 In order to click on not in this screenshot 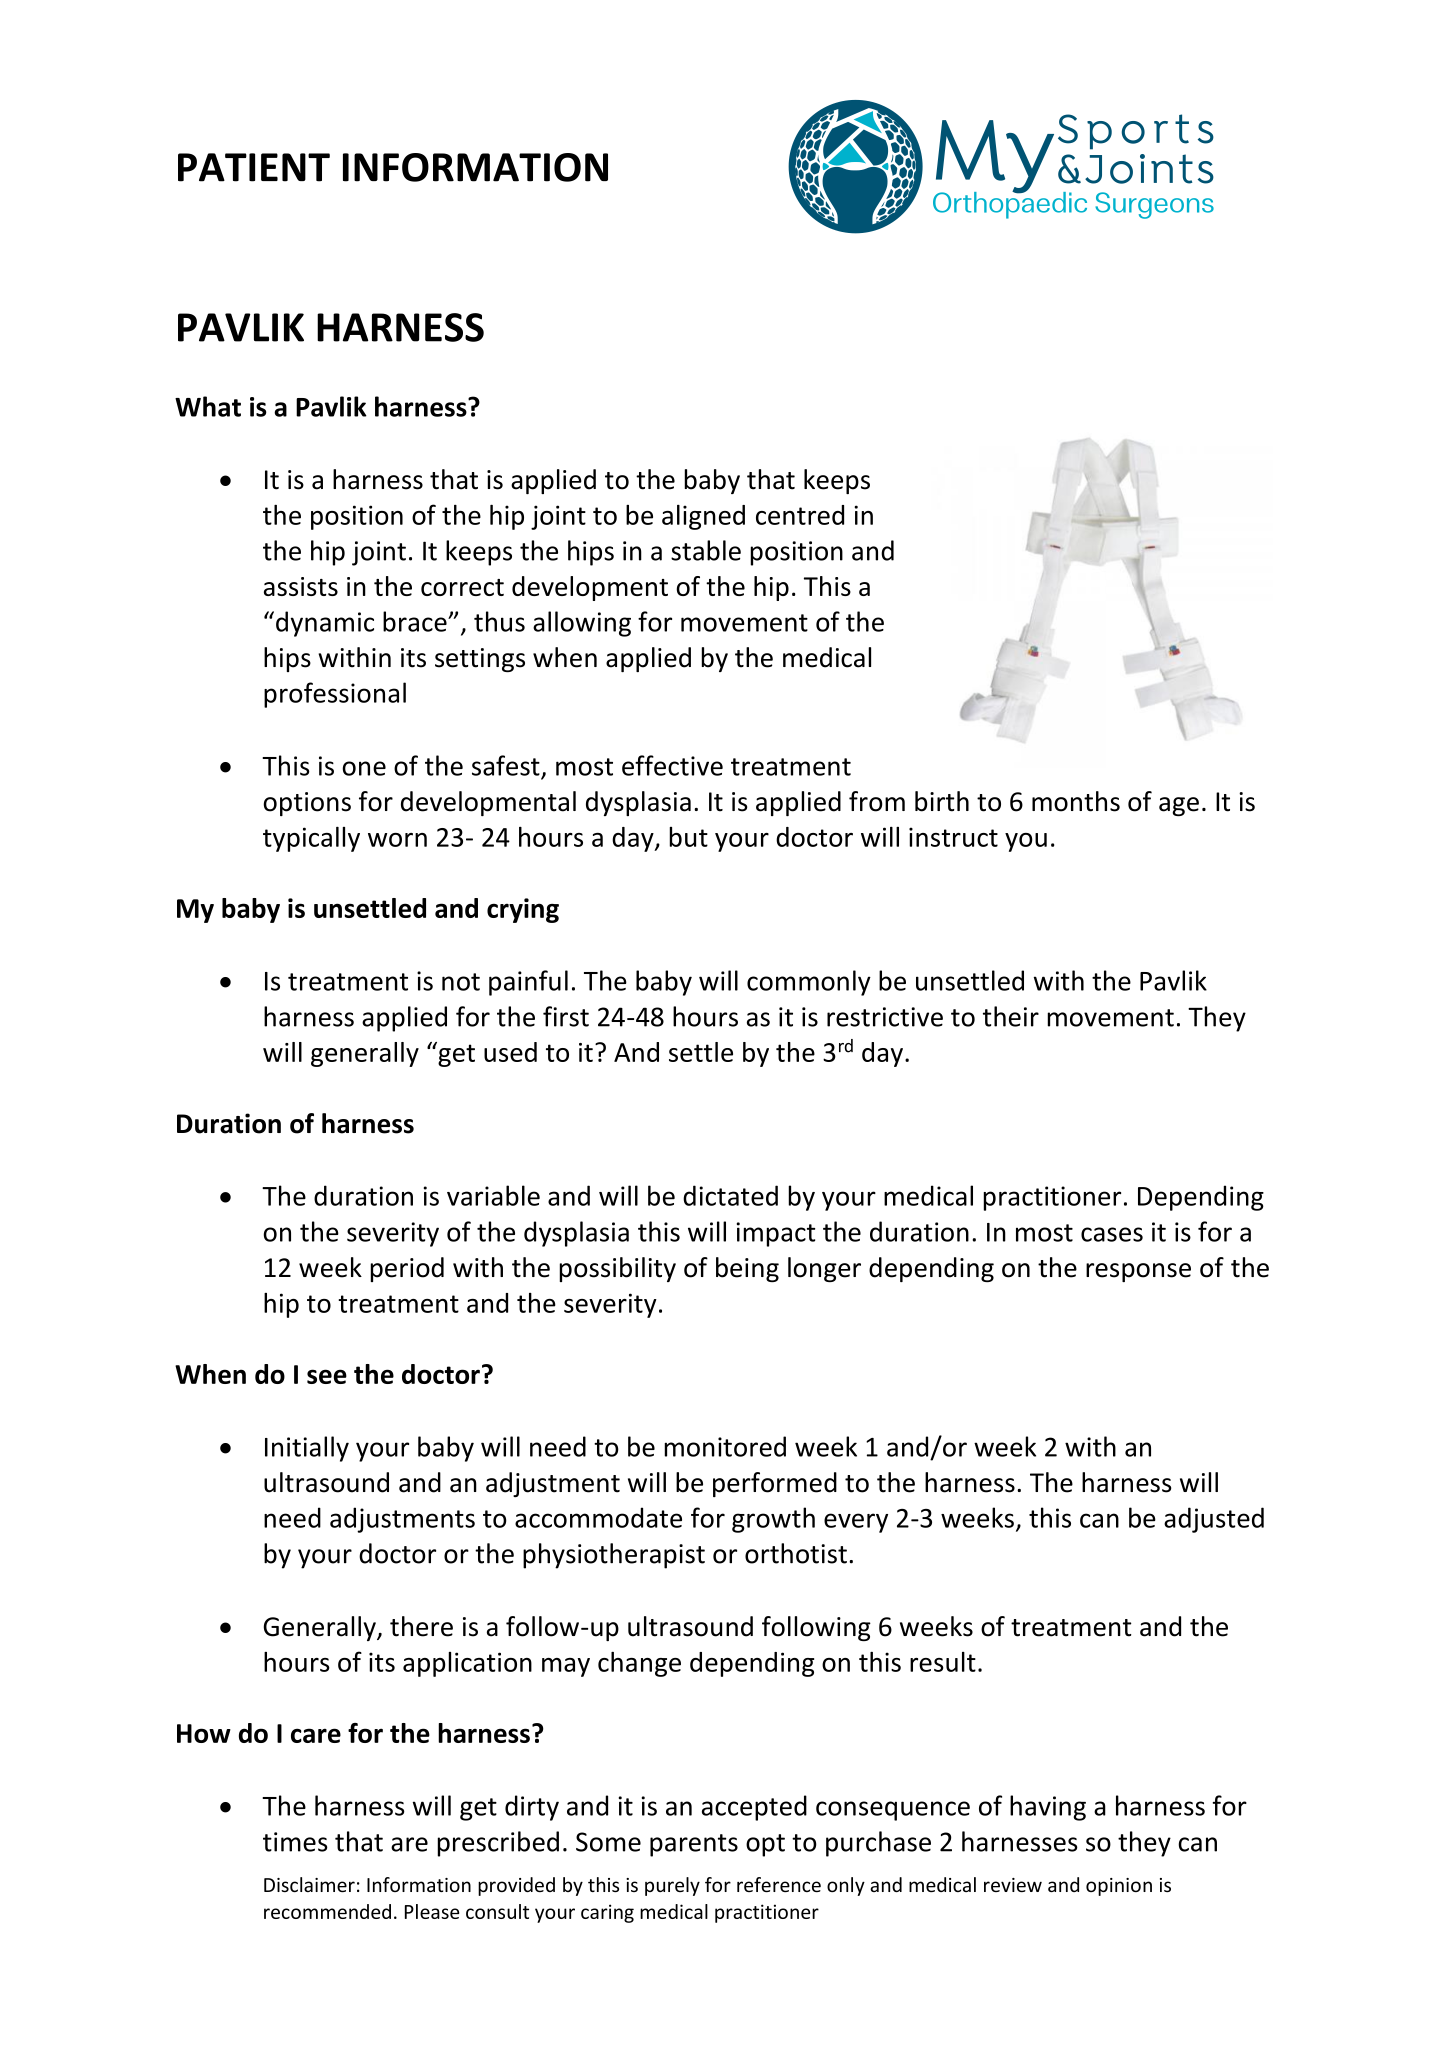, I will do `click(461, 982)`.
